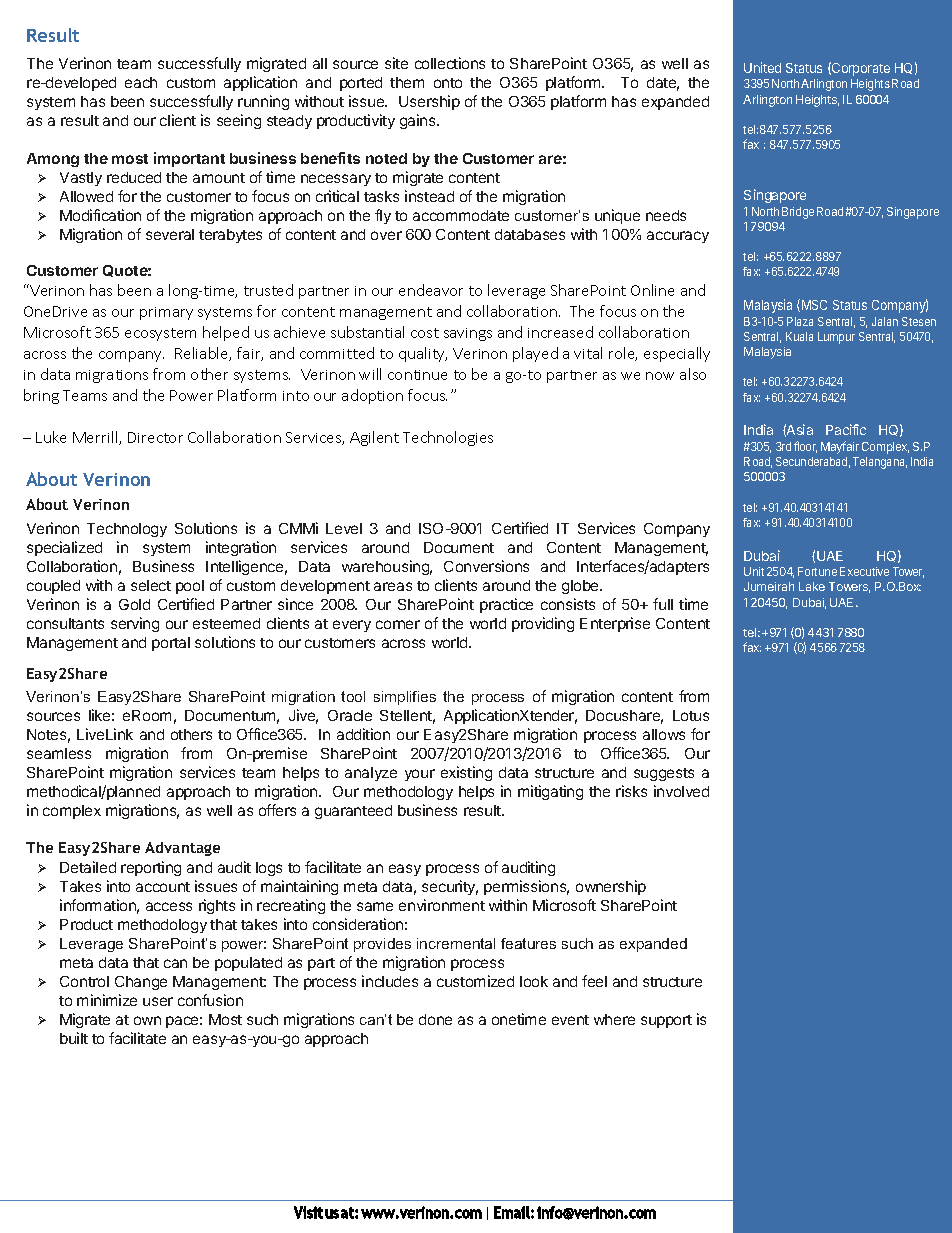 The height and width of the document is (1233, 952). Describe the element at coordinates (812, 586) in the document. I see `Lake` at that location.
